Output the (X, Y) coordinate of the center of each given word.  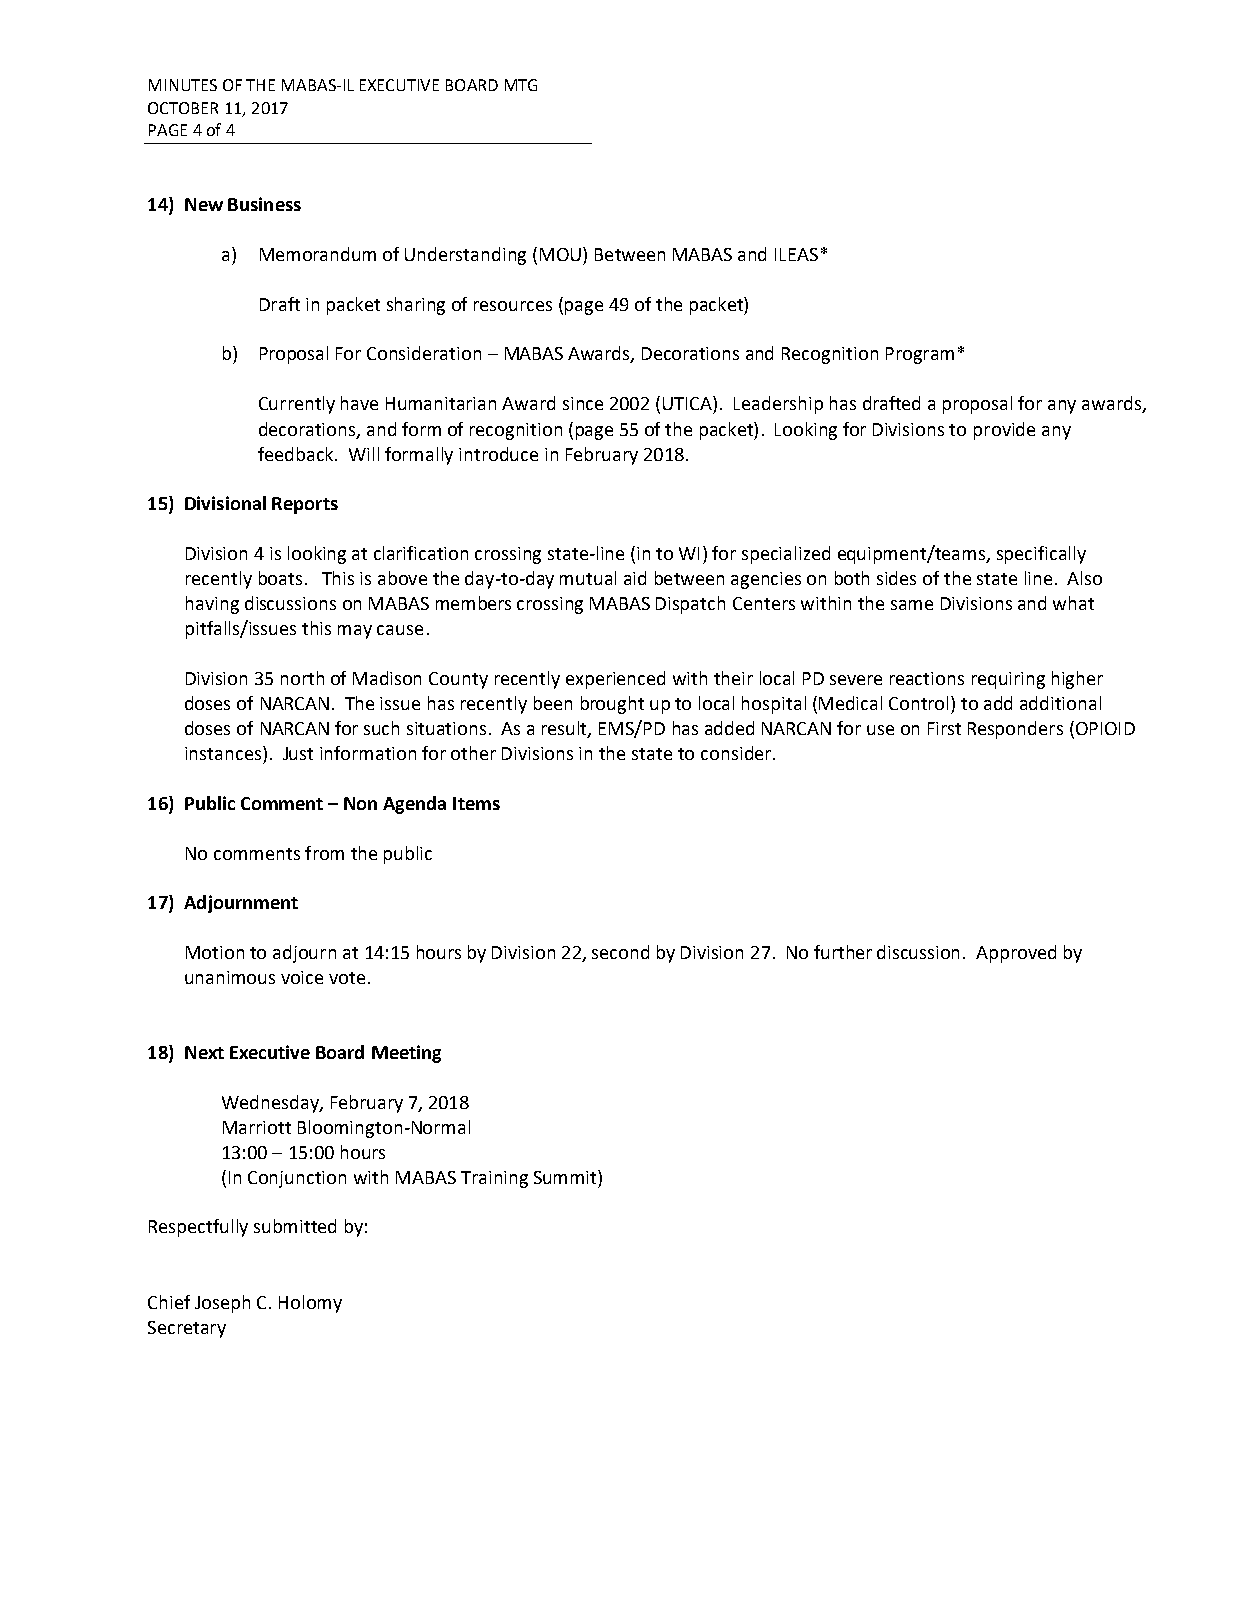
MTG (521, 85)
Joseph (222, 1304)
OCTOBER (183, 108)
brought (612, 705)
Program (920, 355)
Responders (1015, 730)
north (302, 678)
